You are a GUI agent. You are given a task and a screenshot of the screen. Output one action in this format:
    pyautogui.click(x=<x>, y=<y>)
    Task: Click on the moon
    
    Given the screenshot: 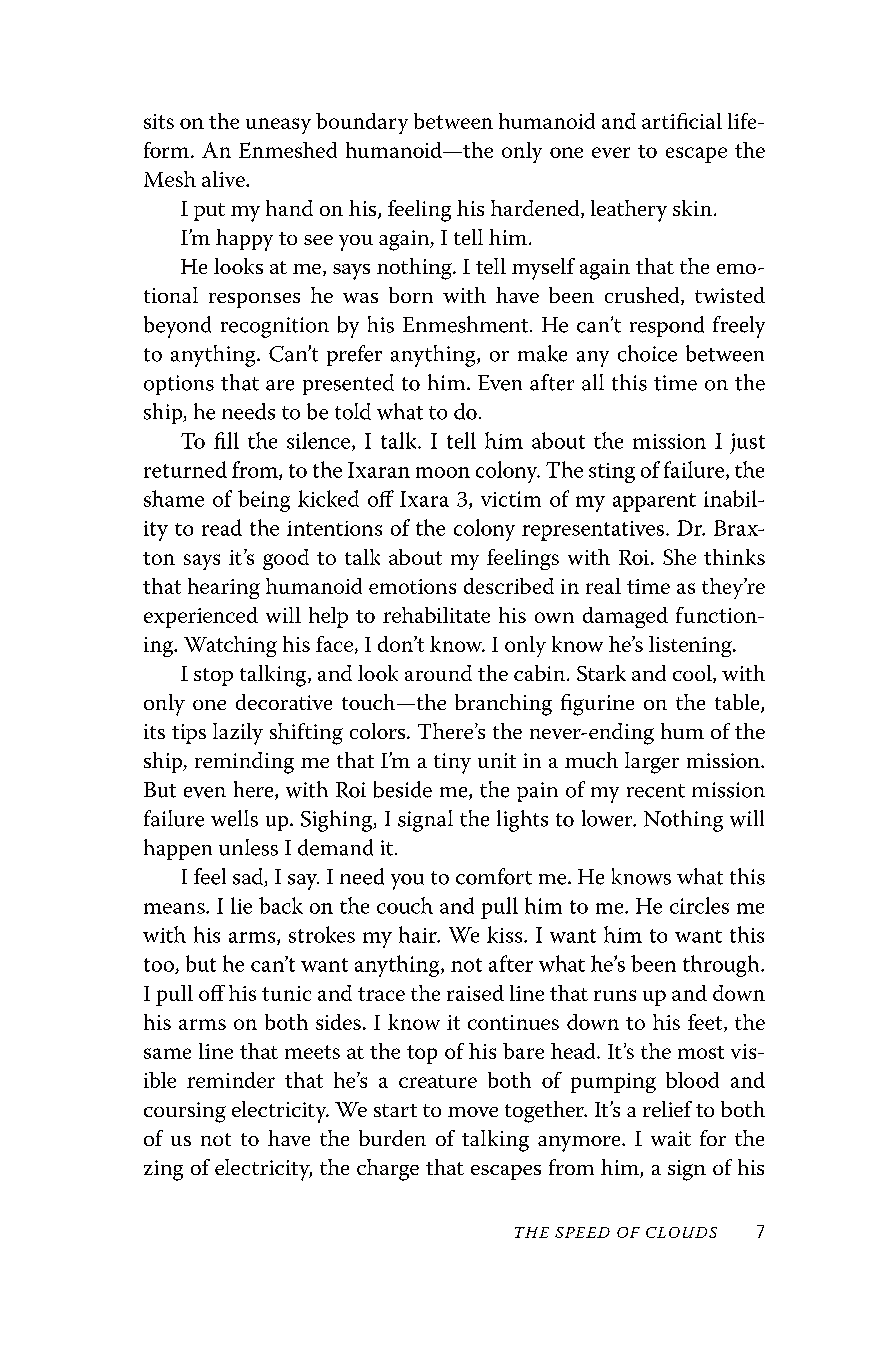 What is the action you would take?
    pyautogui.click(x=443, y=472)
